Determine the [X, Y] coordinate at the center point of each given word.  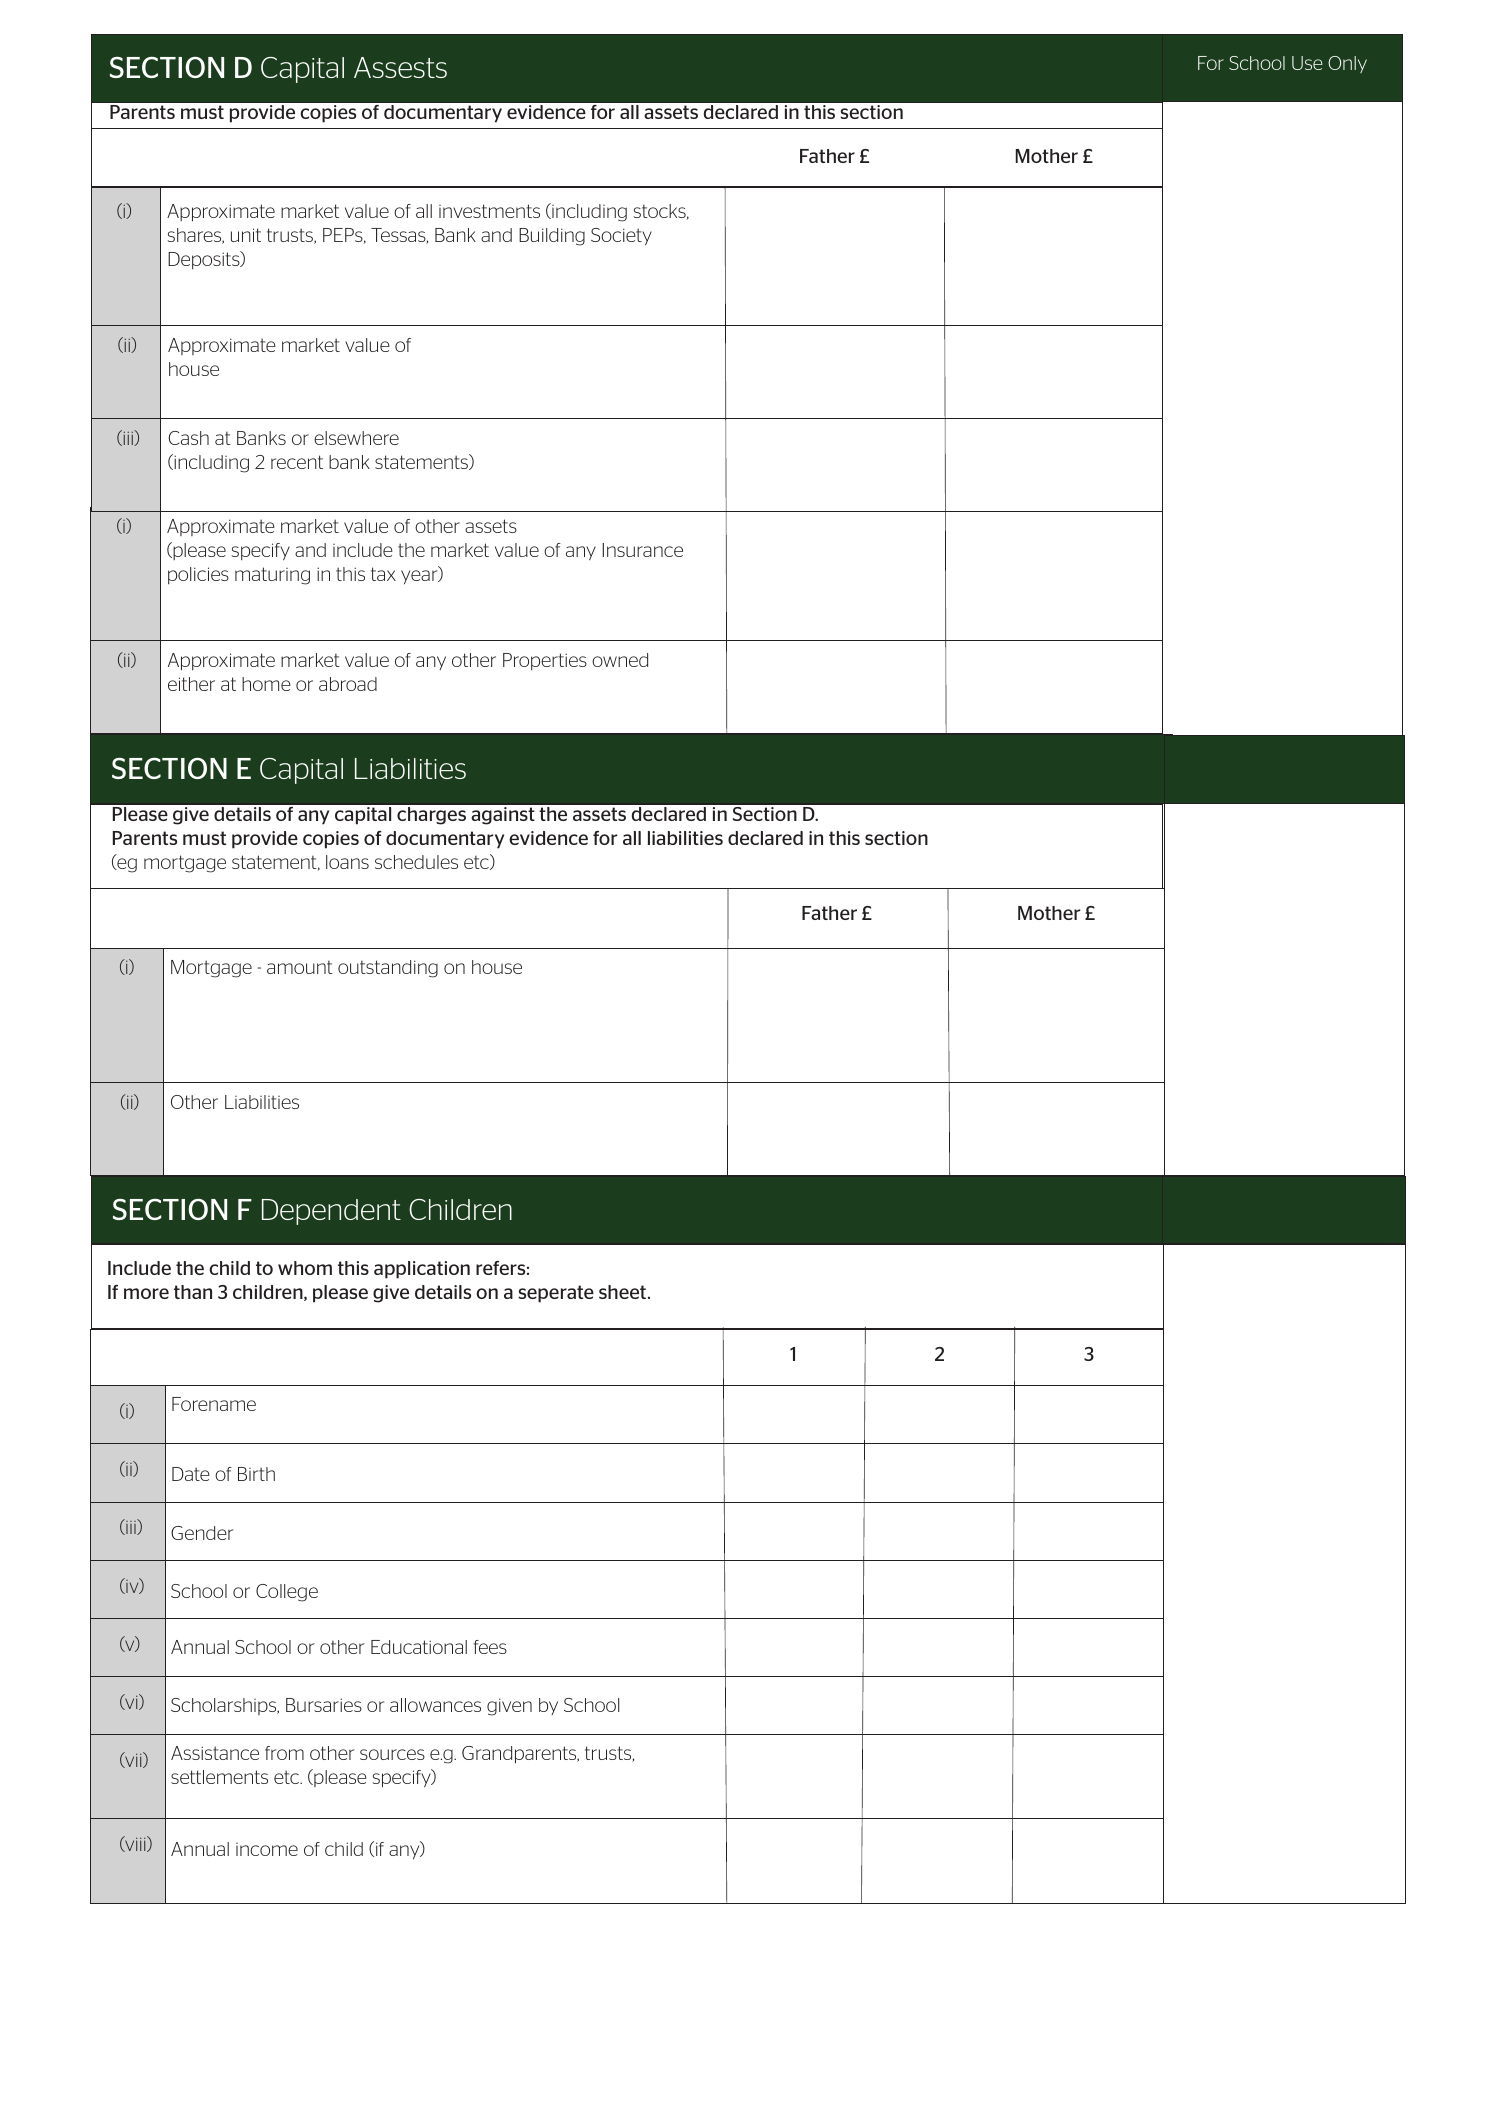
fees [490, 1647]
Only [1347, 64]
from [284, 1753]
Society [621, 237]
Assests [400, 67]
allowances [435, 1705]
